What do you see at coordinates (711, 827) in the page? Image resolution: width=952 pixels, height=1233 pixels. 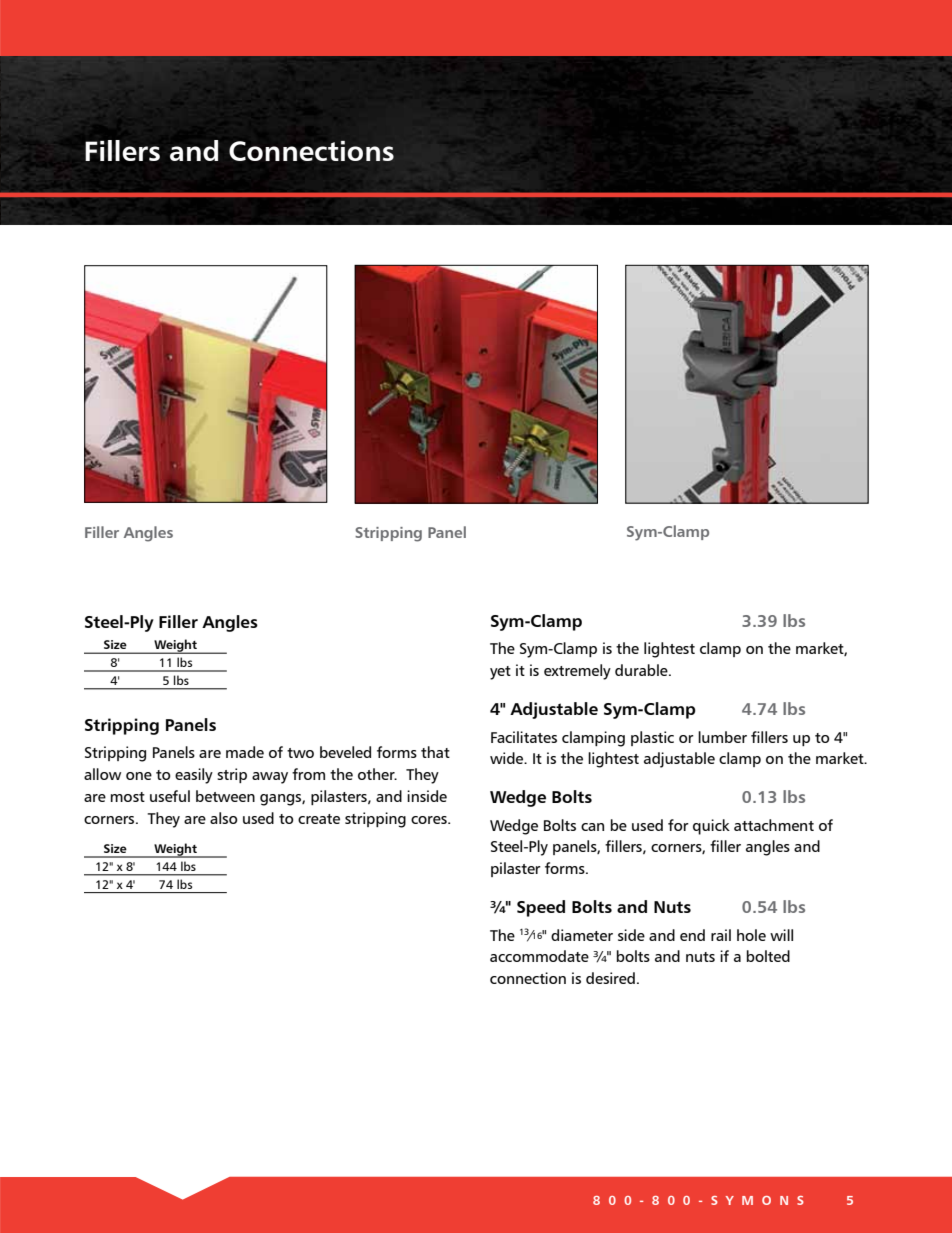 I see `quick` at bounding box center [711, 827].
